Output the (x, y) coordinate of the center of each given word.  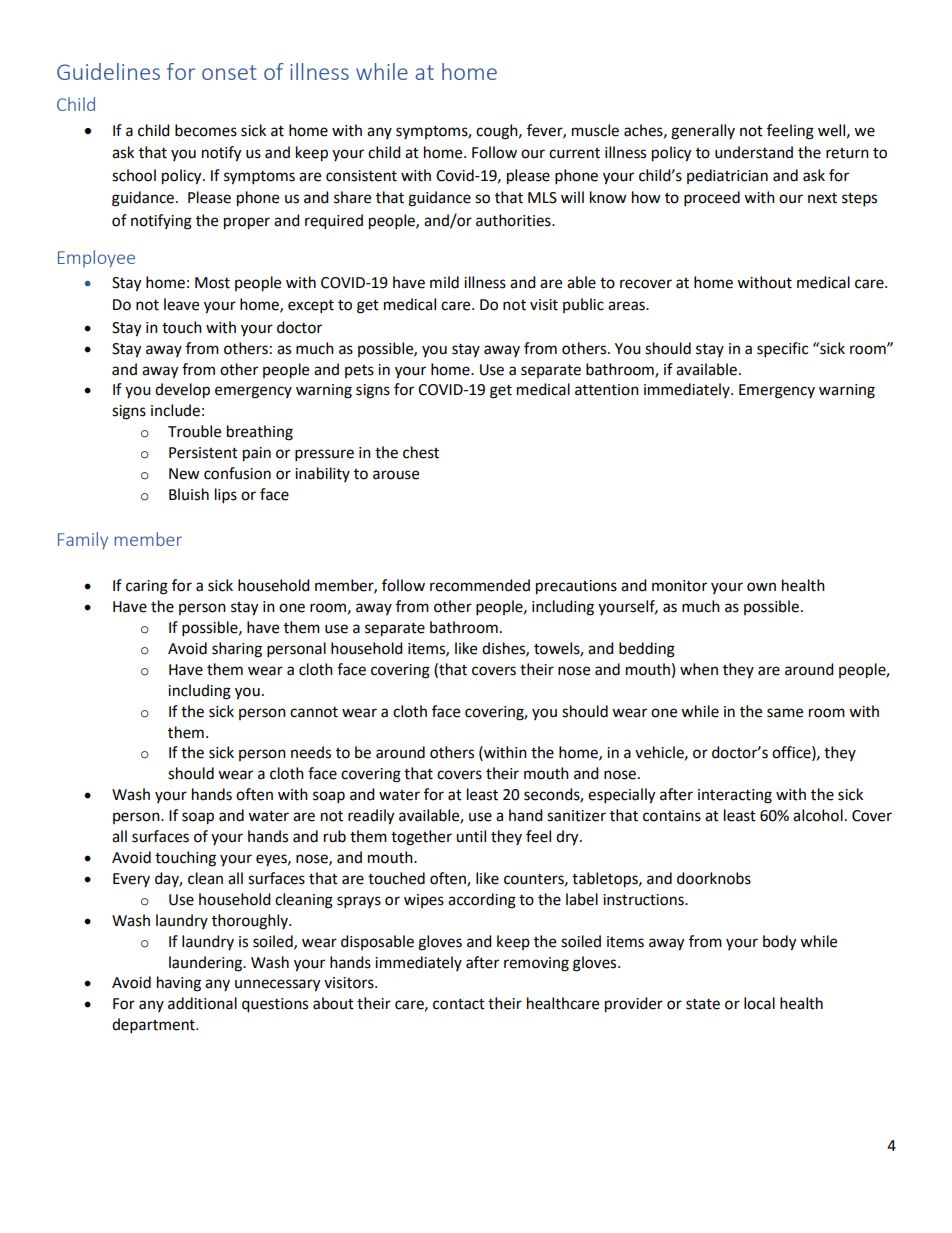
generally (703, 132)
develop (182, 391)
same (785, 713)
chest (421, 452)
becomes (206, 130)
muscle (595, 130)
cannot (314, 712)
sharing (237, 650)
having (179, 984)
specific (782, 350)
